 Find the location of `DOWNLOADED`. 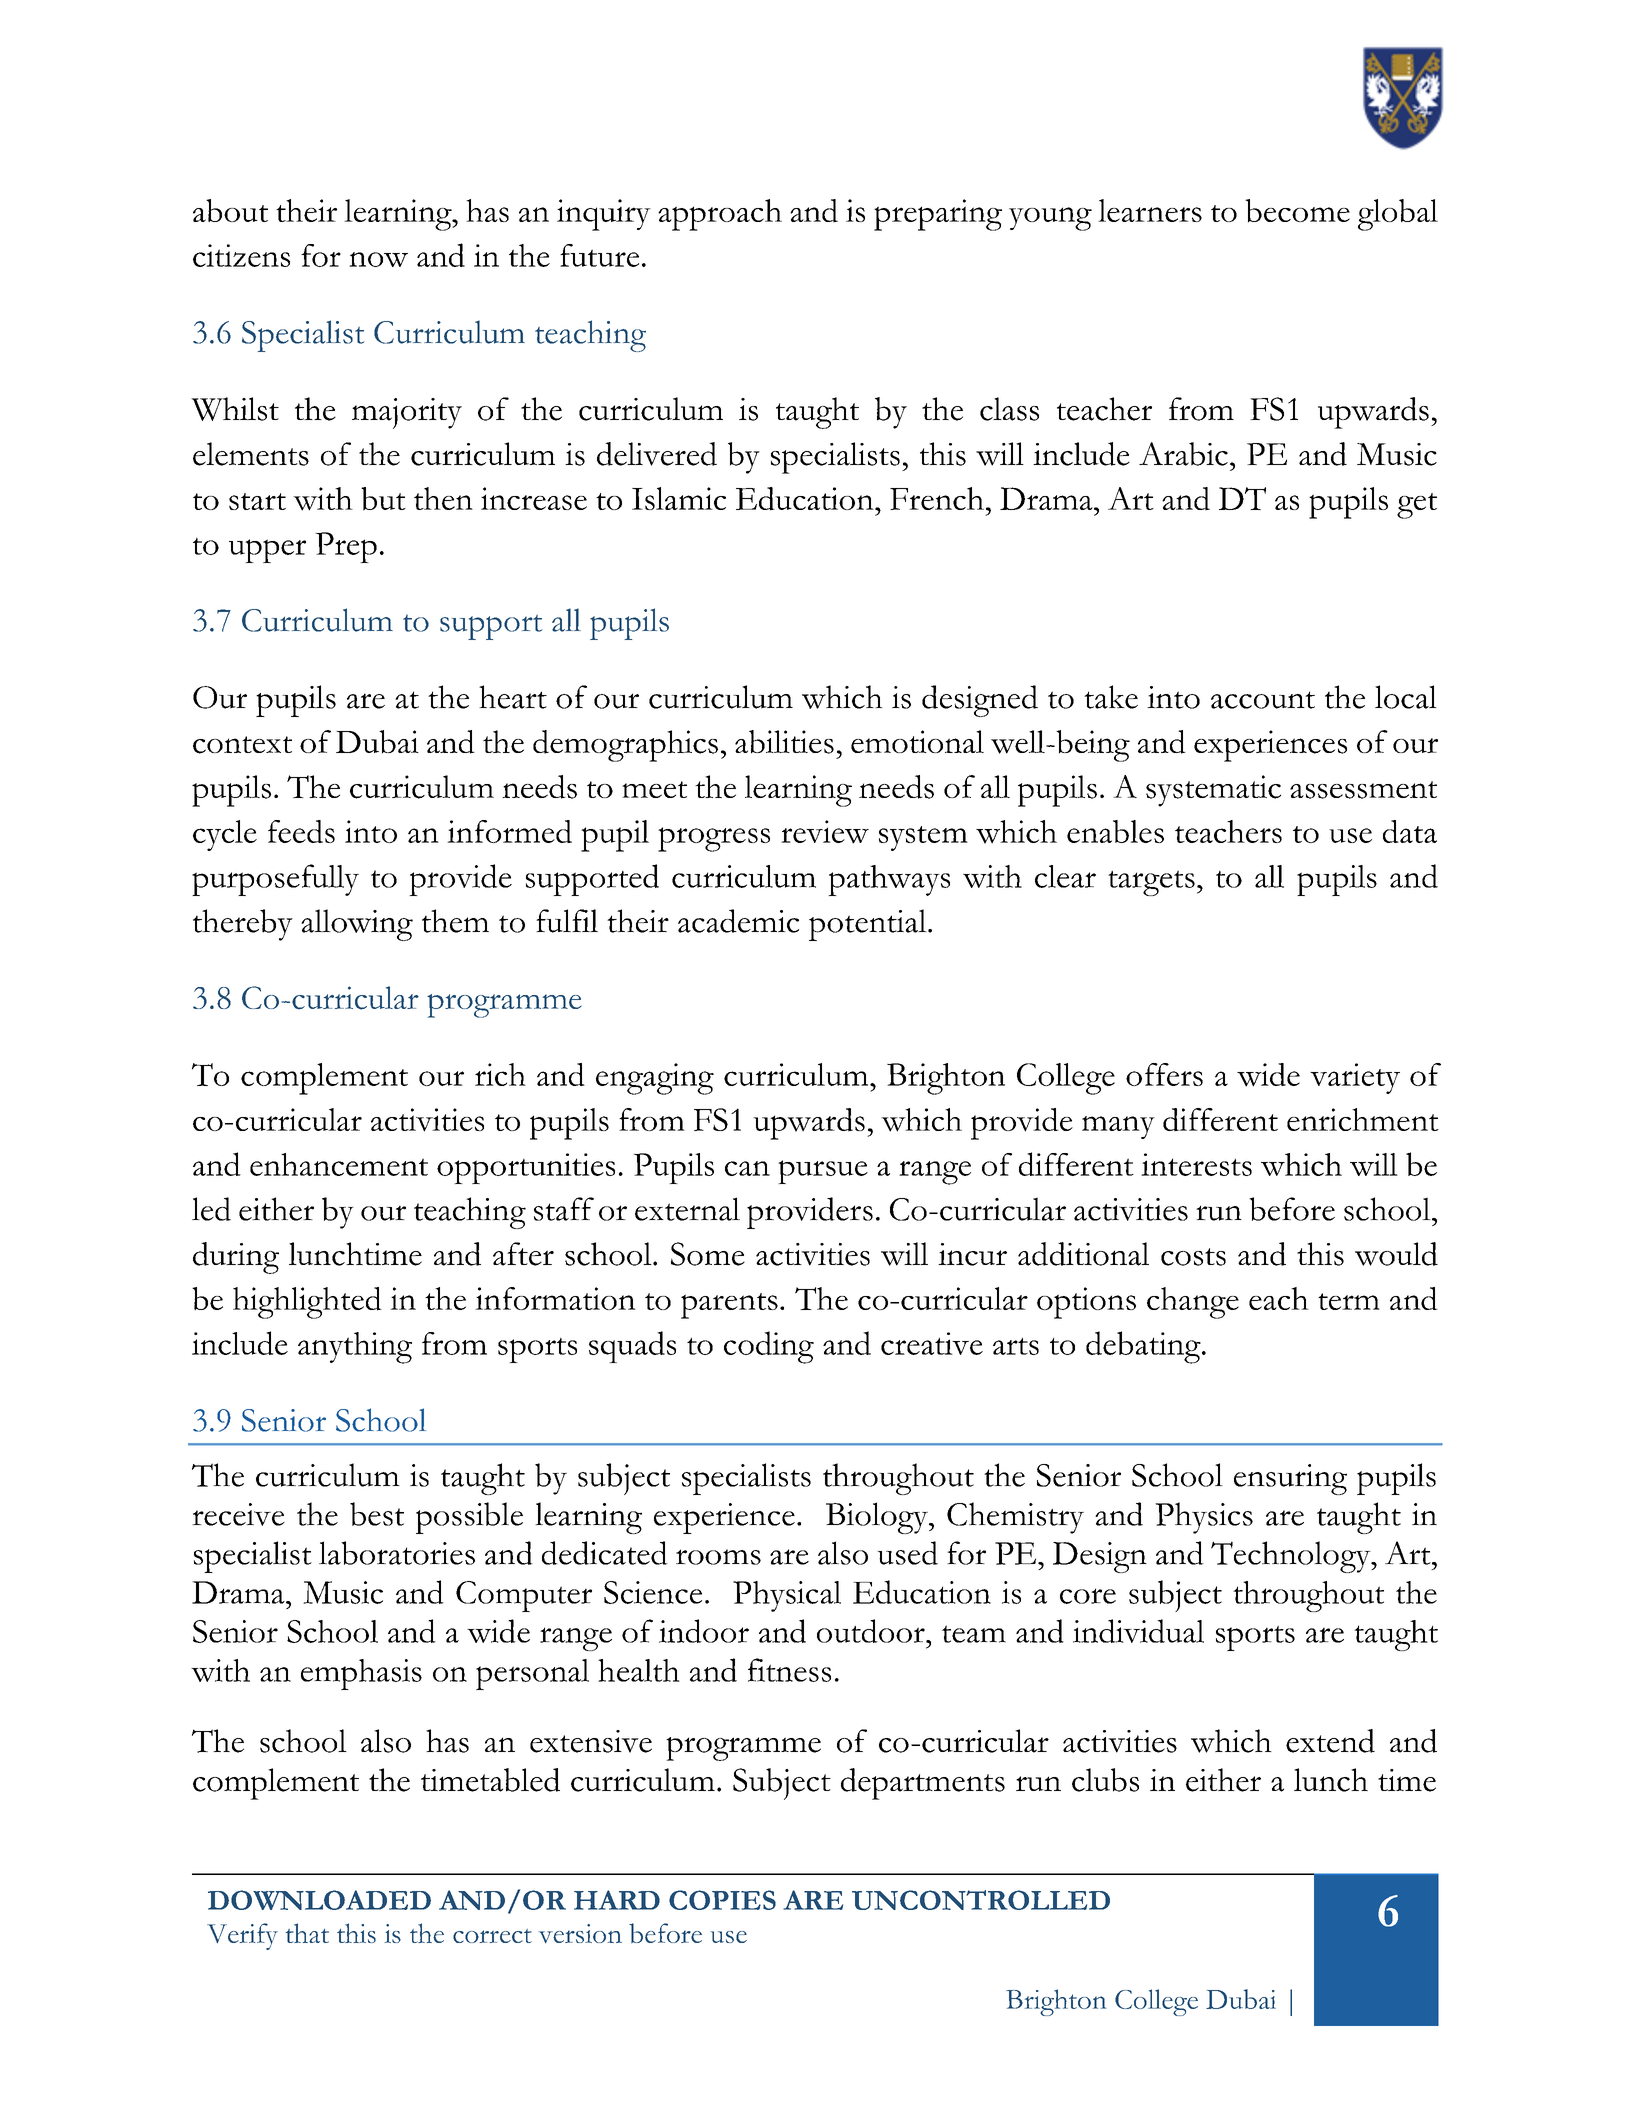

DOWNLOADED is located at coordinates (319, 1900).
